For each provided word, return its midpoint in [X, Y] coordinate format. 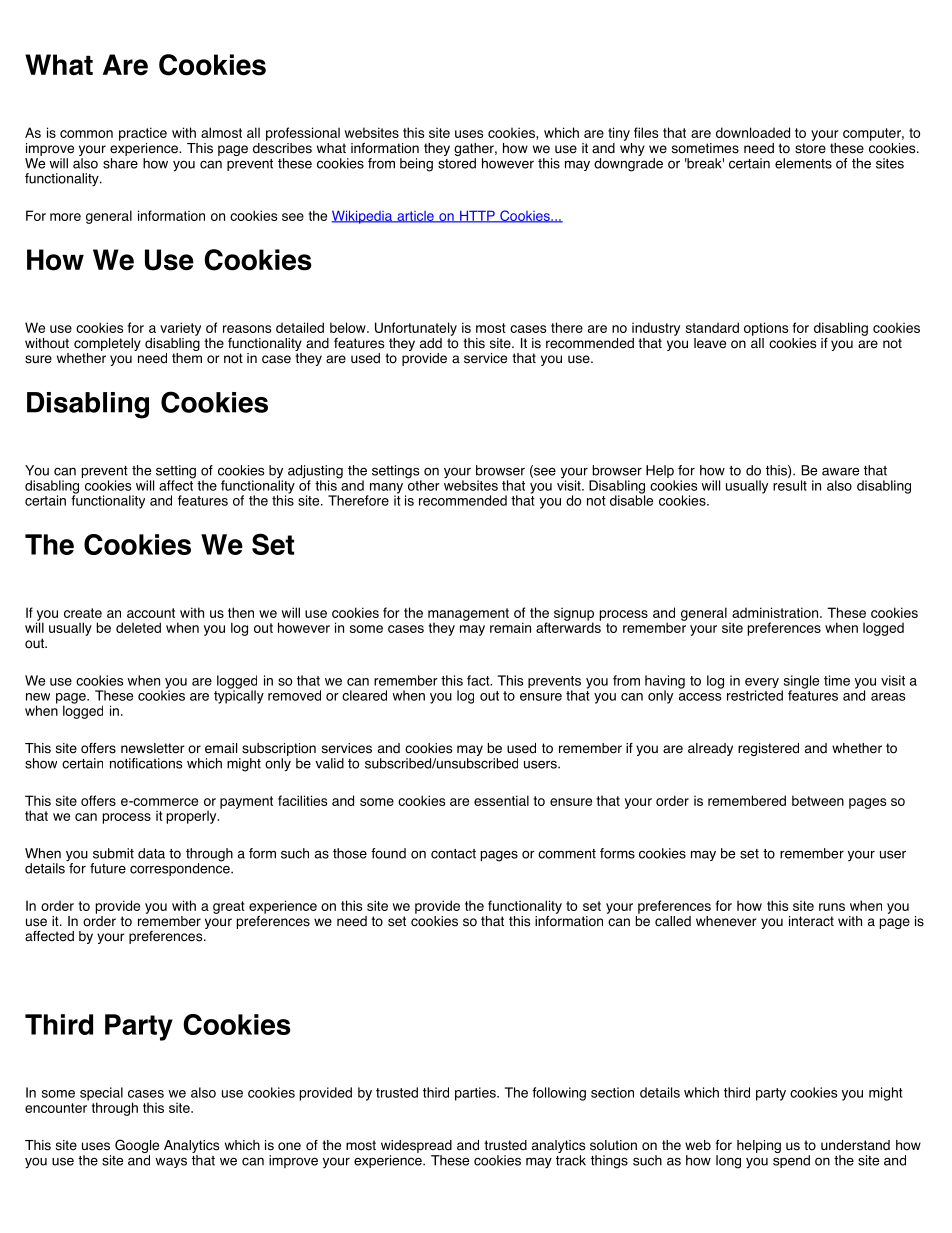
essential [501, 800]
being [416, 165]
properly [193, 817]
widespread [416, 1146]
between [818, 800]
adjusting [315, 473]
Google [137, 1147]
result [790, 485]
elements [803, 163]
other [423, 484]
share [120, 163]
